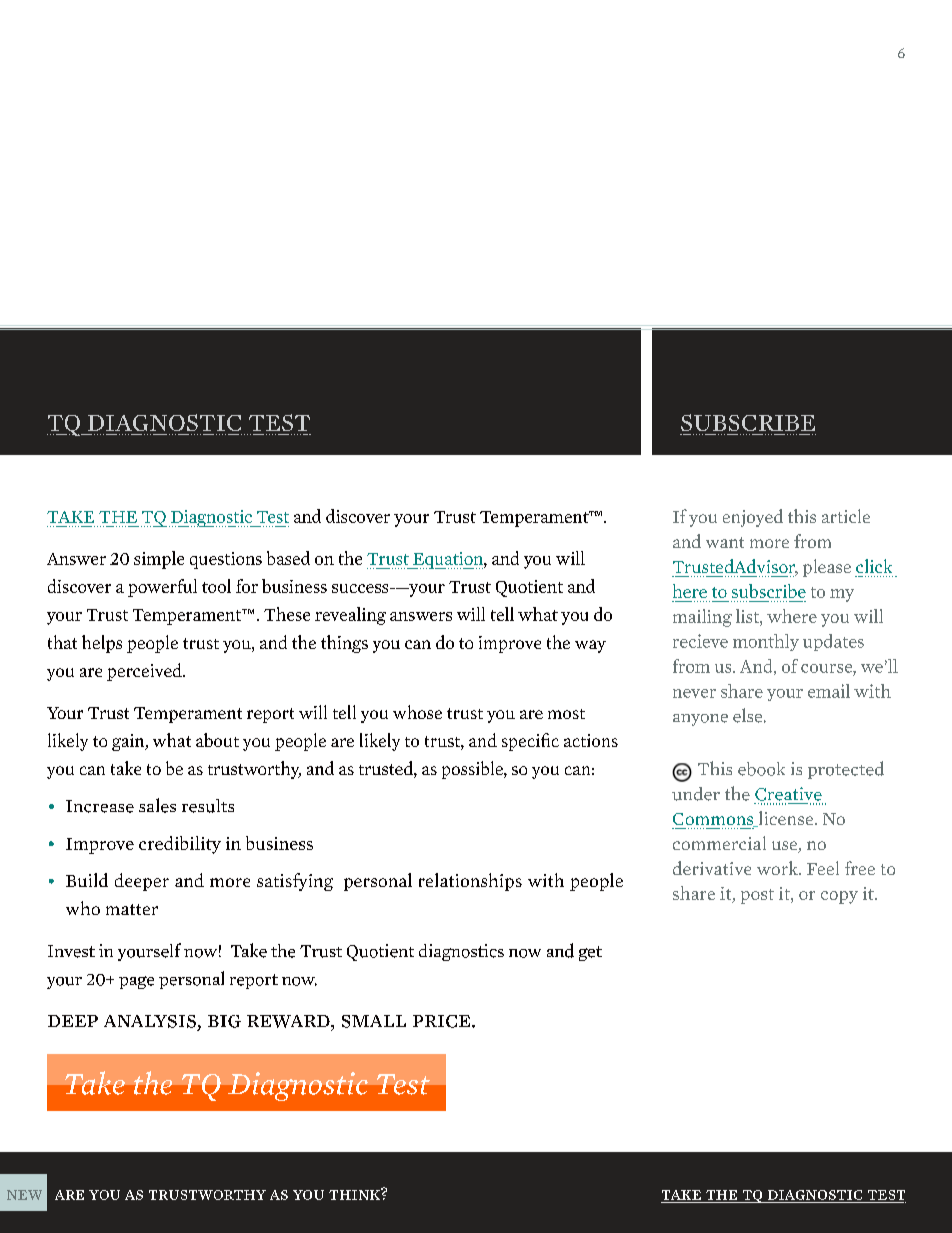 Image resolution: width=952 pixels, height=1233 pixels. Describe the element at coordinates (288, 558) in the image. I see `based` at that location.
